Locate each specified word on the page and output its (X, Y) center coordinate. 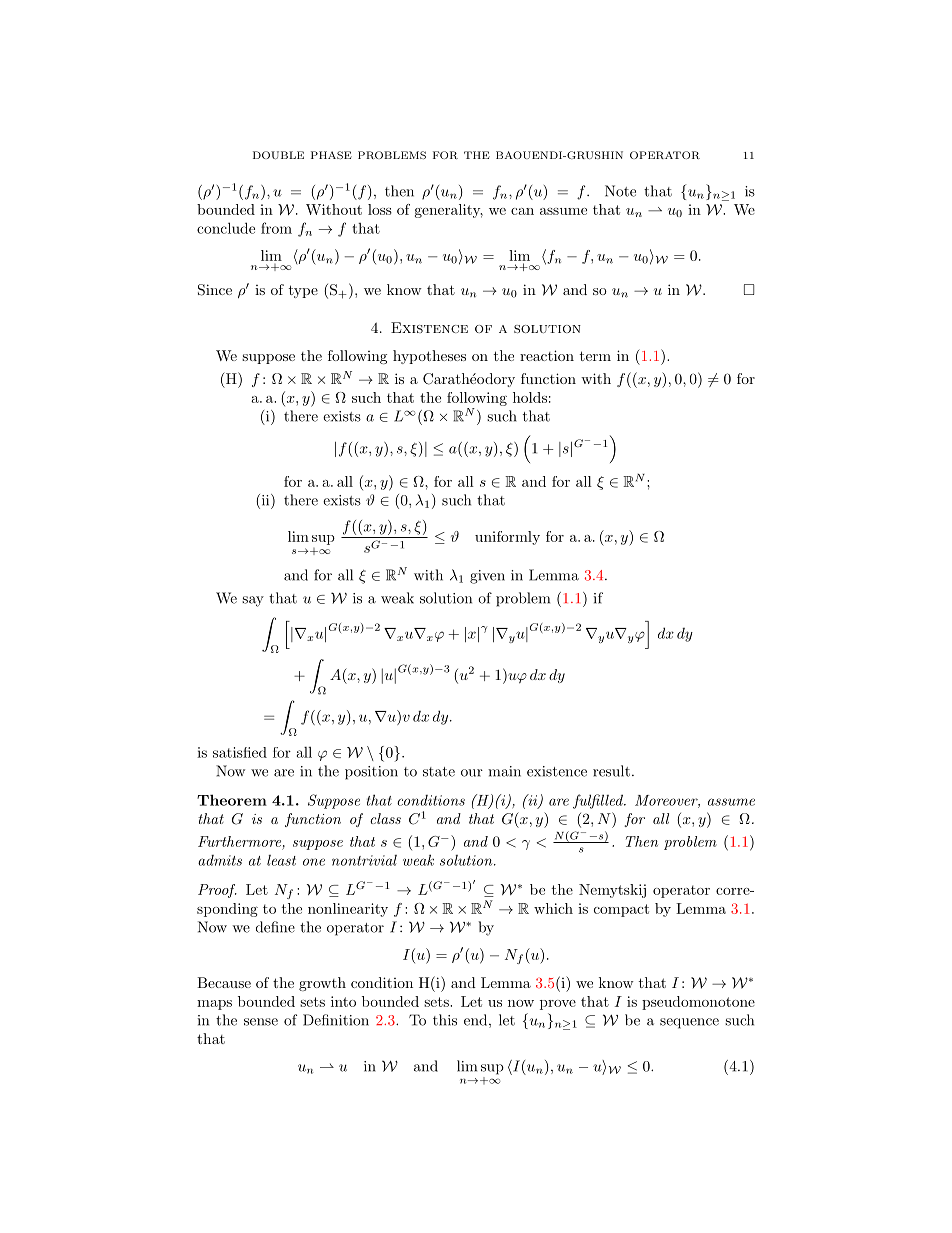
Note (620, 191)
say (253, 601)
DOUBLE (278, 155)
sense (261, 1022)
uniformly (507, 538)
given (487, 577)
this (445, 1020)
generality (449, 211)
